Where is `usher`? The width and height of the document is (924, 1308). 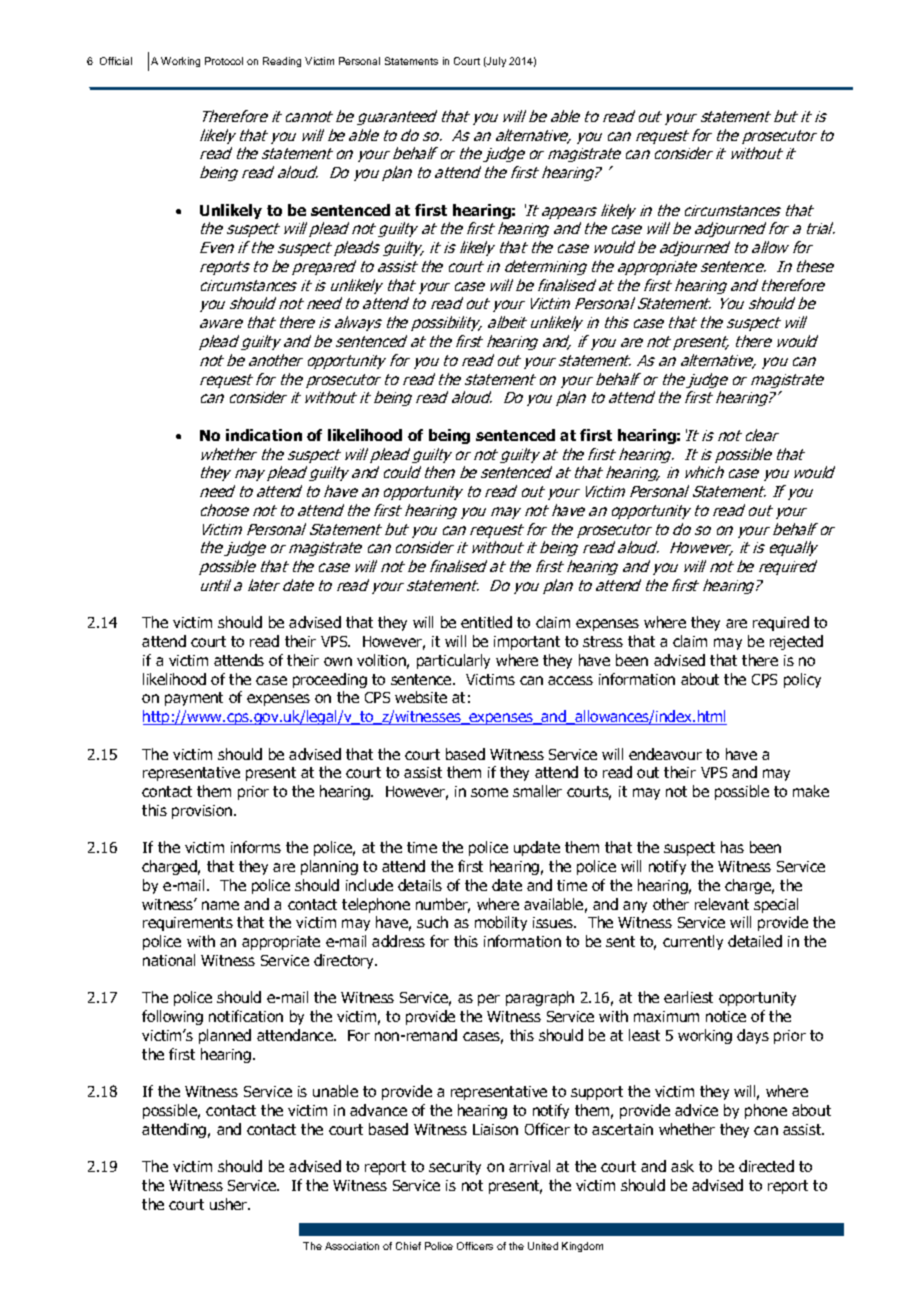
usher is located at coordinates (230, 1204).
